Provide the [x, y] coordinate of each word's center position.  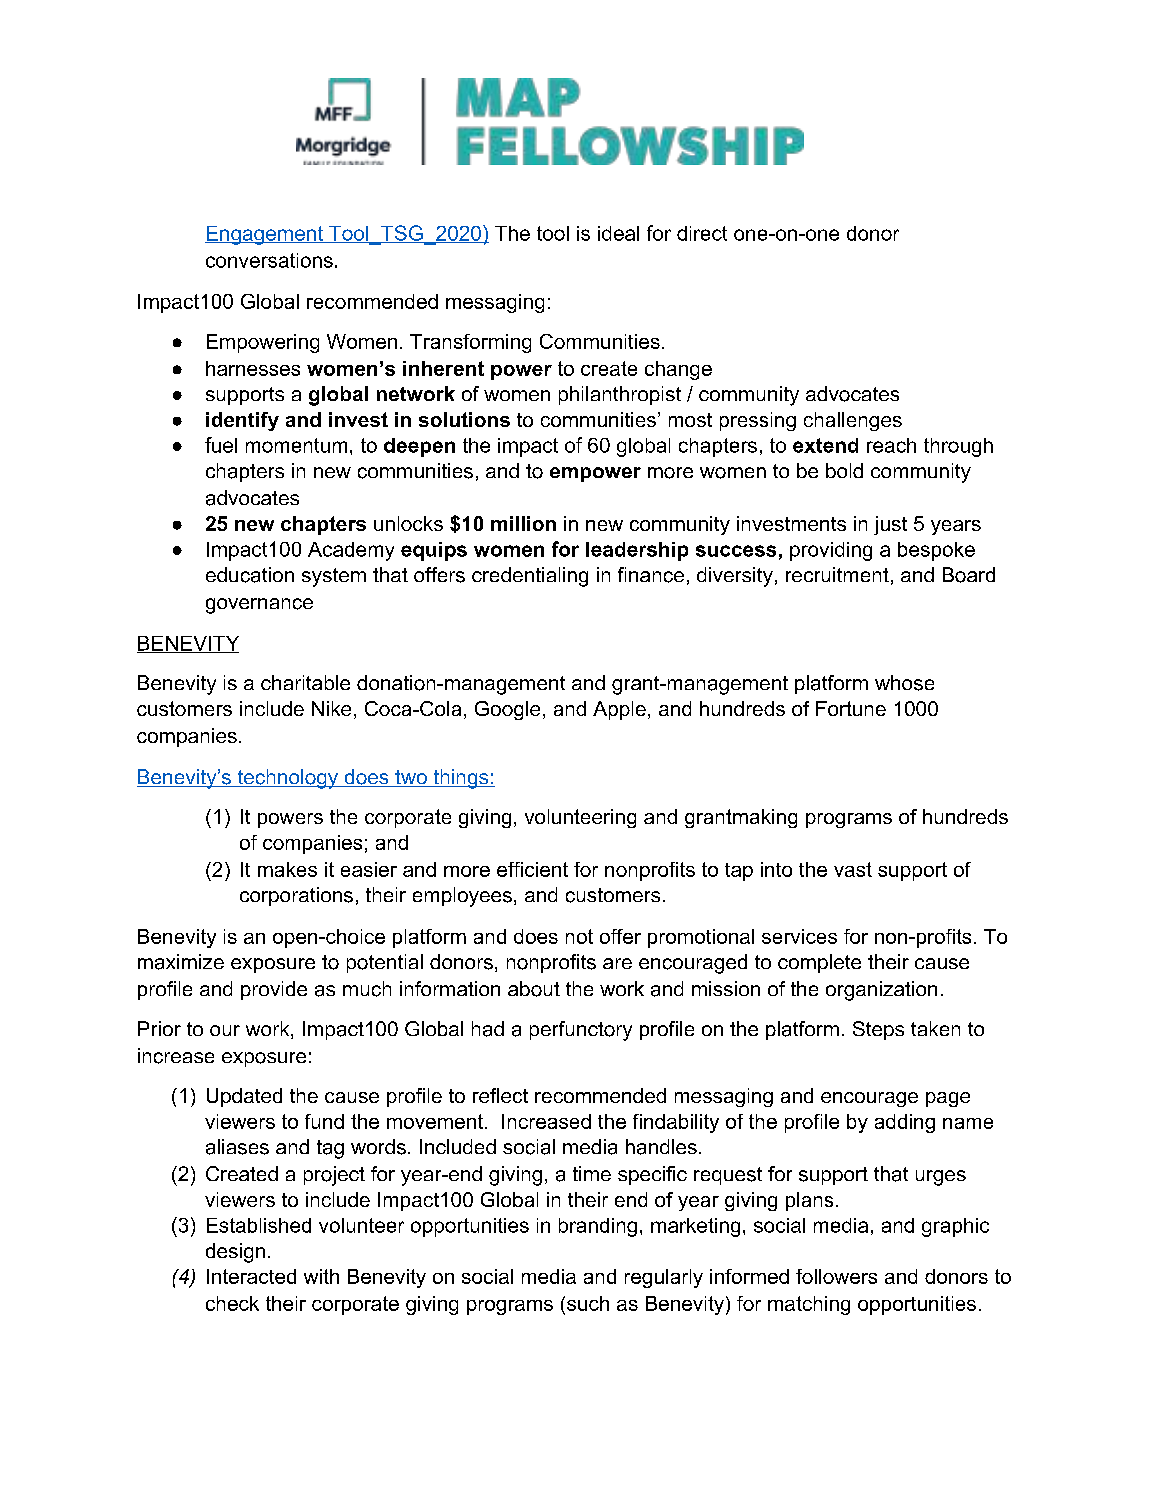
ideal [618, 233]
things [461, 779]
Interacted [251, 1276]
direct [702, 233]
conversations [269, 260]
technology [288, 779]
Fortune [851, 708]
